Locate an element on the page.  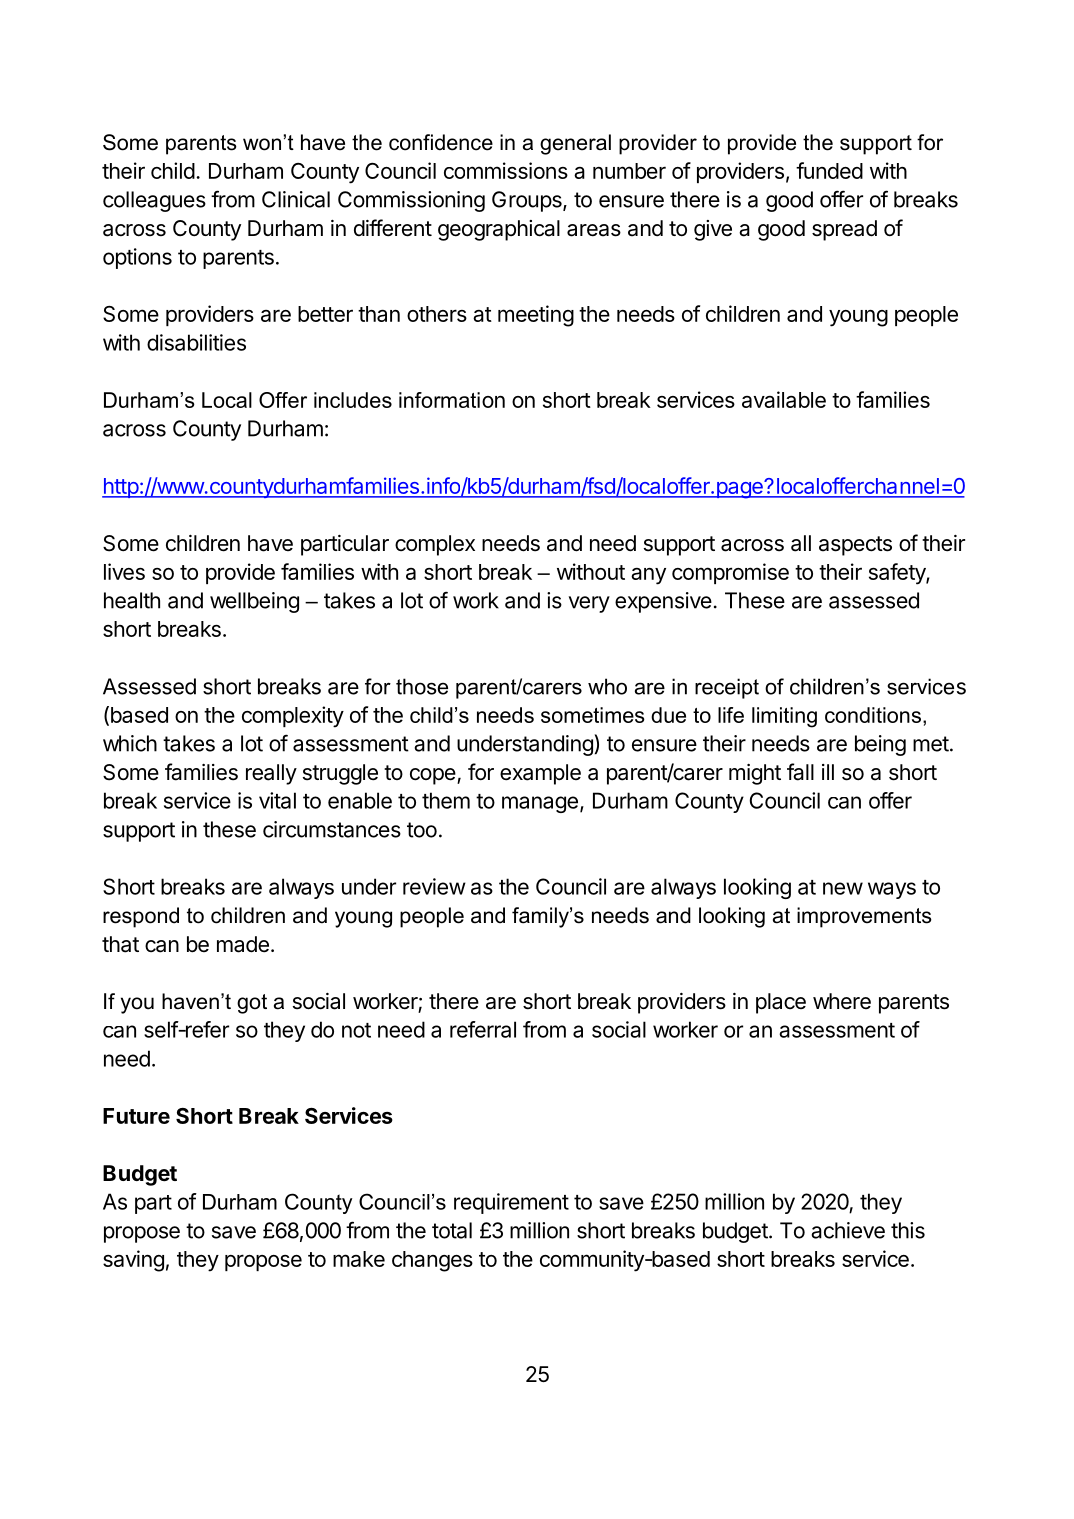
funded is located at coordinates (829, 170).
